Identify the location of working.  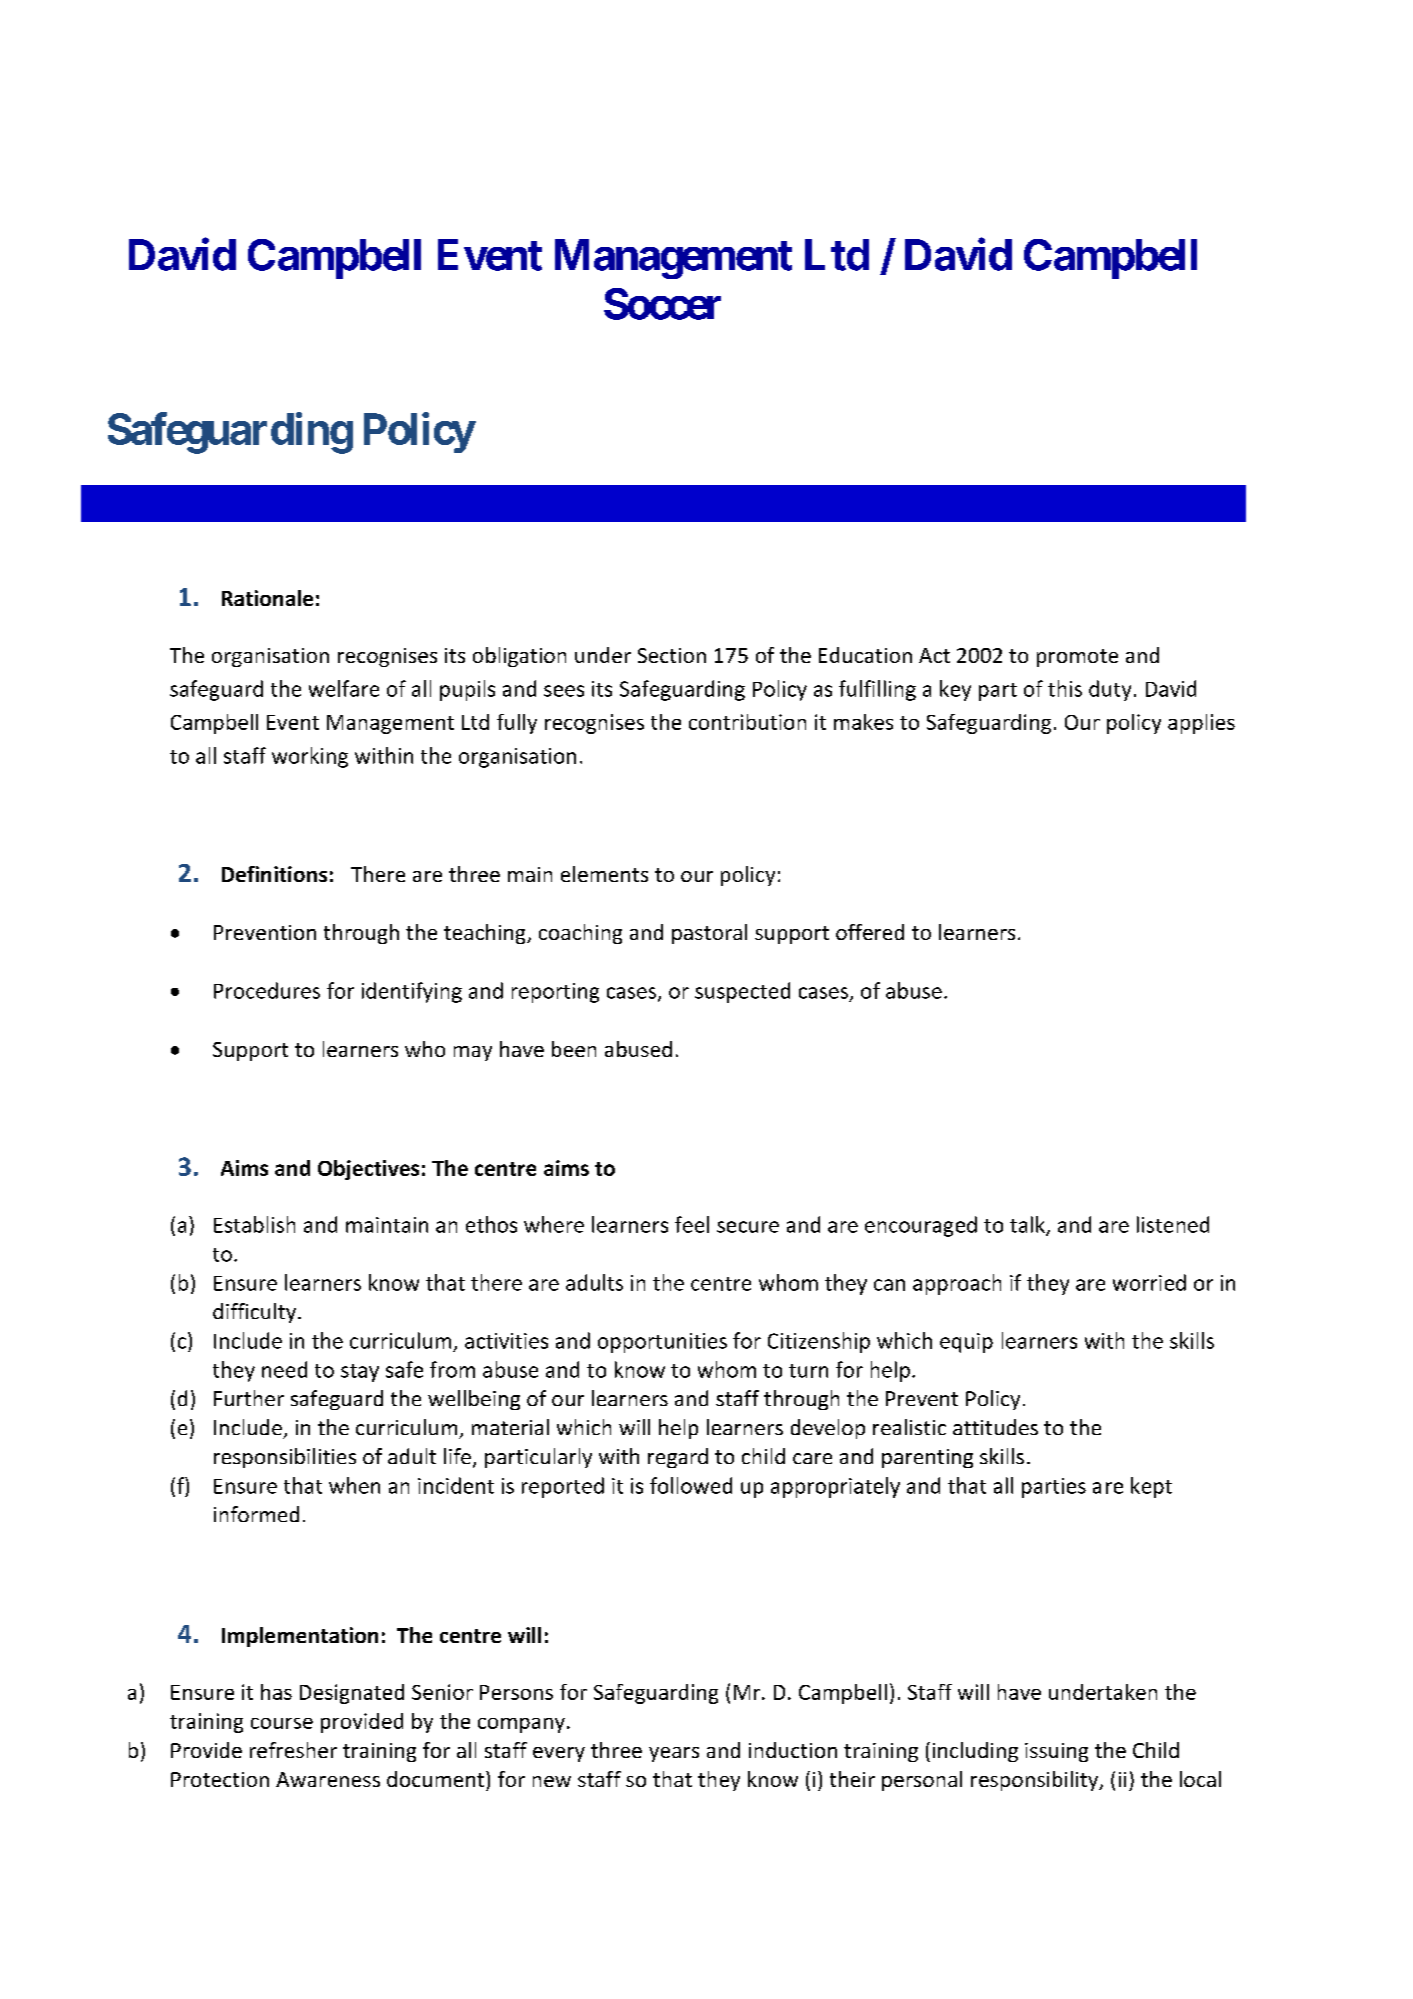
(310, 757).
